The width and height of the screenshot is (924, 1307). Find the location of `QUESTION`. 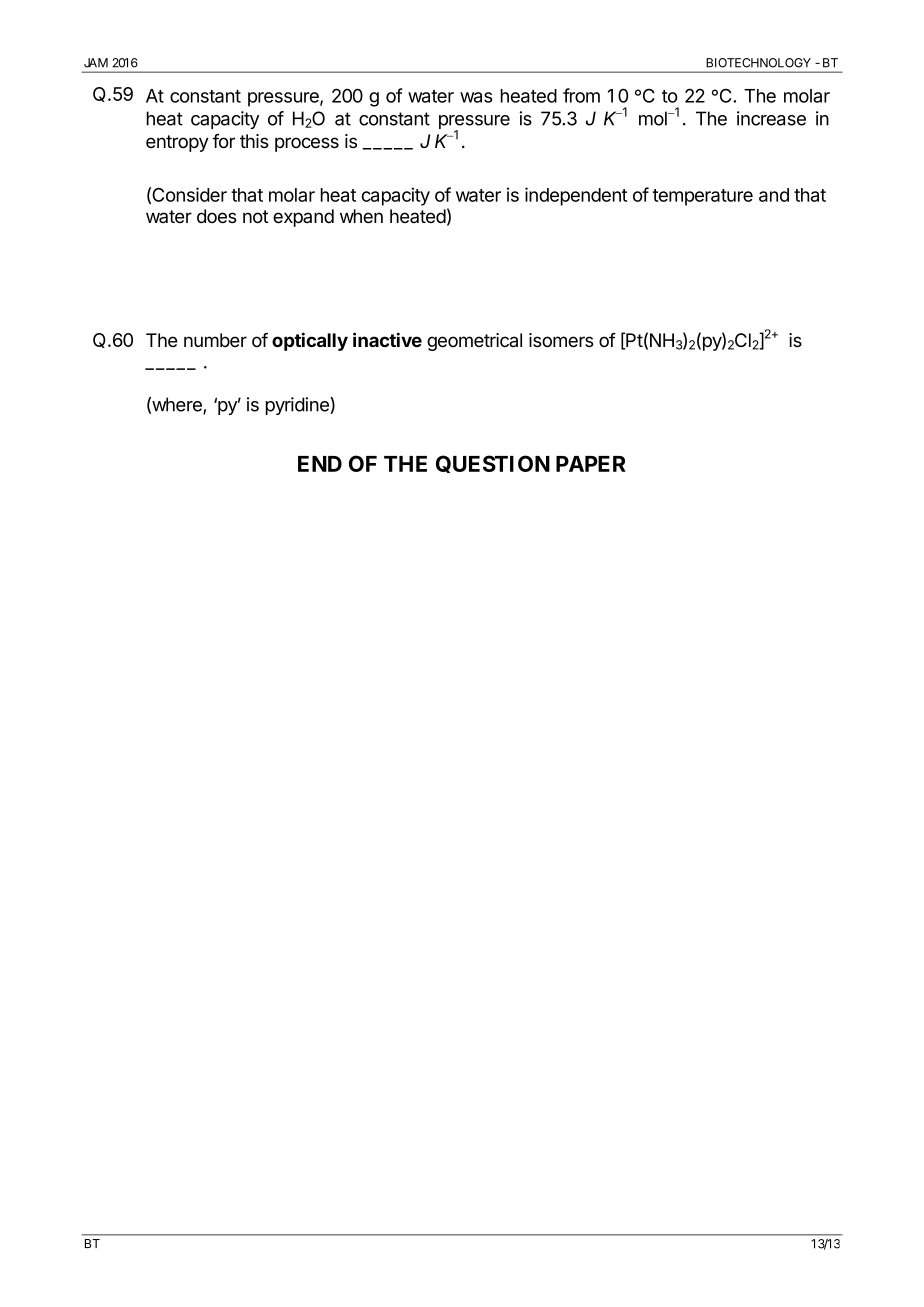

QUESTION is located at coordinates (493, 464).
